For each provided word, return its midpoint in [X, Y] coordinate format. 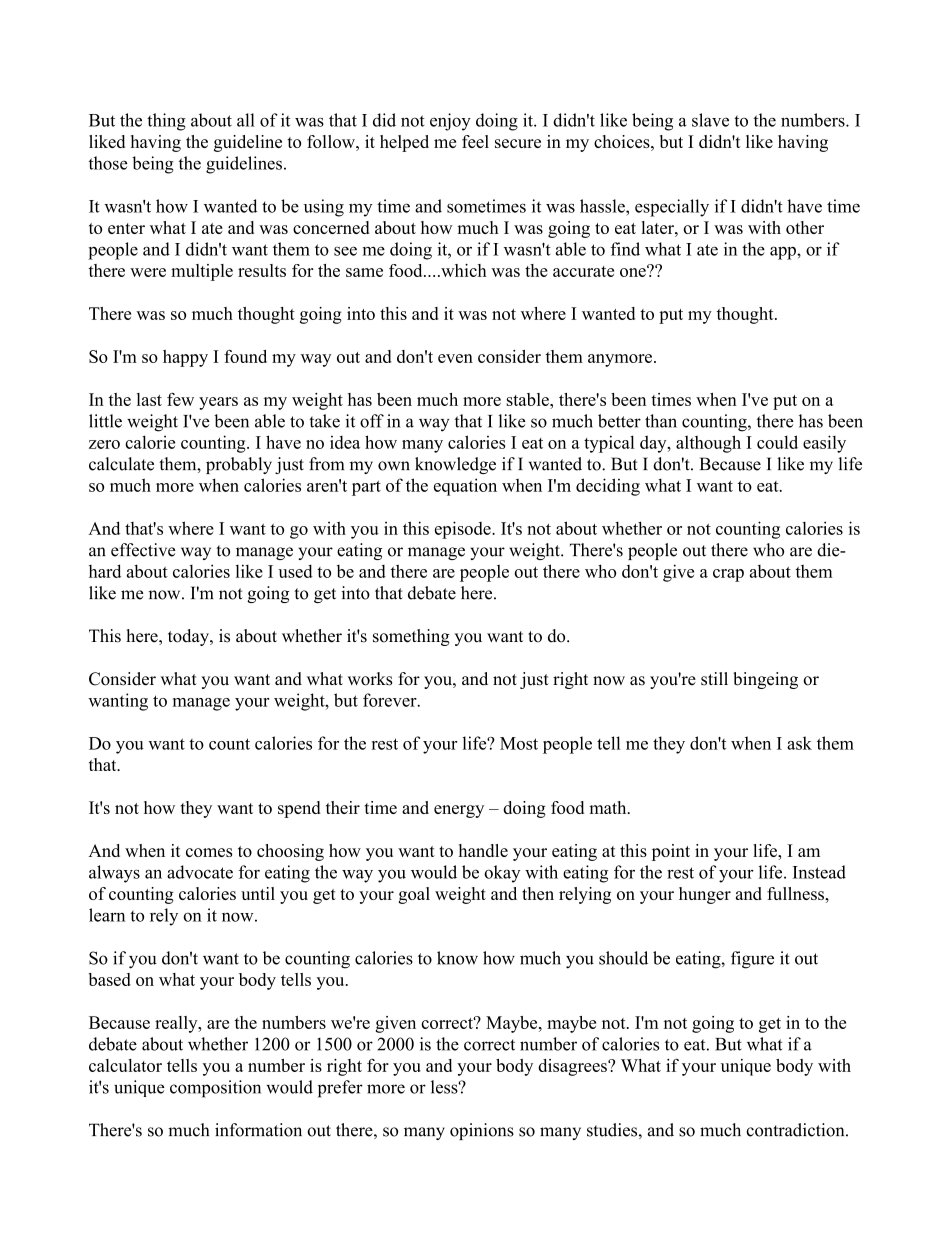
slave [710, 120]
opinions [482, 1131]
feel [475, 141]
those [108, 163]
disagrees [573, 1067]
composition [215, 1089]
